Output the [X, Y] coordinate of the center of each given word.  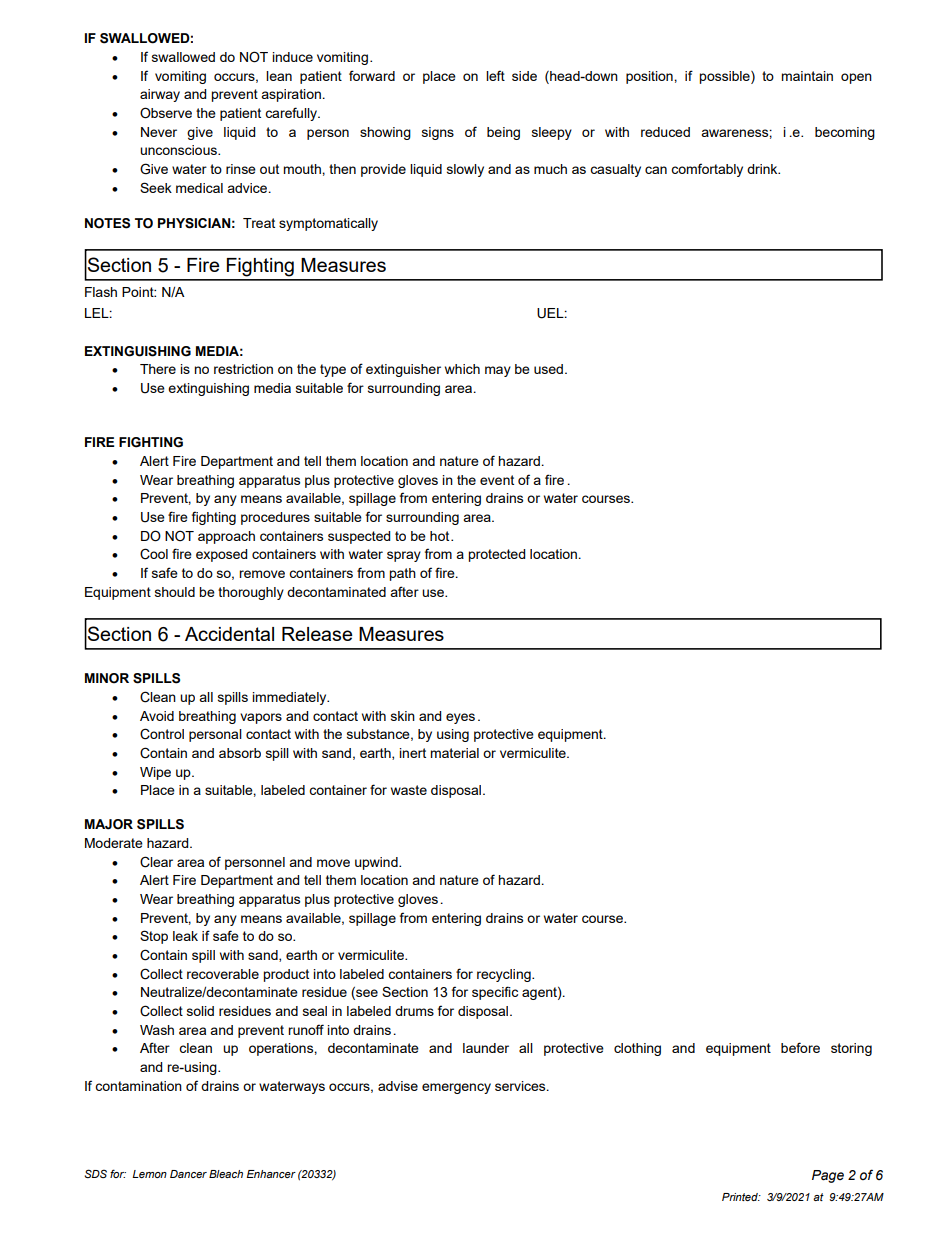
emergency [456, 1088]
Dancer [188, 1174]
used [550, 369]
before [800, 1047]
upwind [377, 863]
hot [441, 536]
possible [725, 77]
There [158, 369]
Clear [156, 862]
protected [496, 555]
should [175, 592]
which [462, 369]
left [495, 75]
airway [160, 95]
